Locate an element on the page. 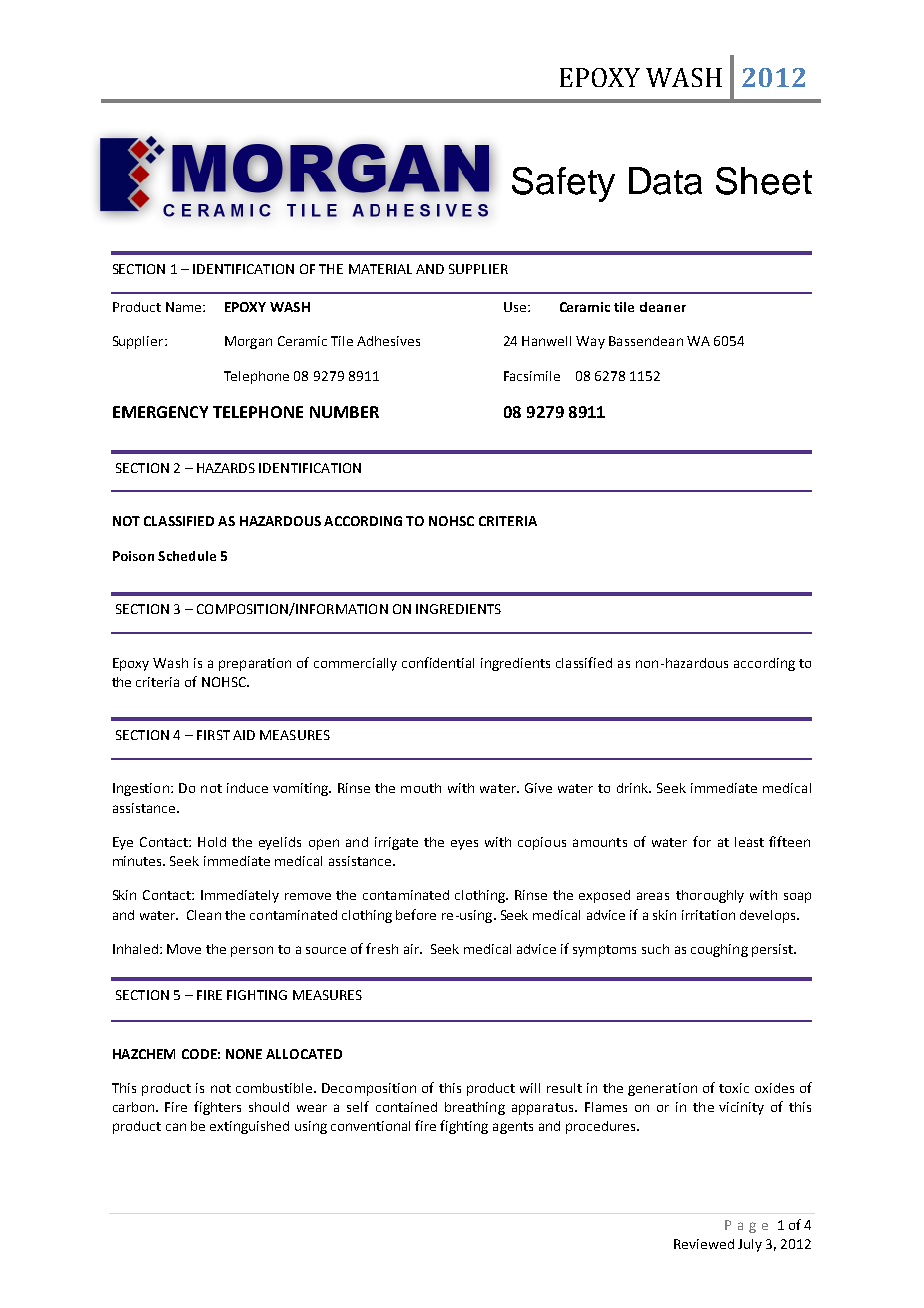 The width and height of the image is (924, 1308). confidential is located at coordinates (438, 662).
